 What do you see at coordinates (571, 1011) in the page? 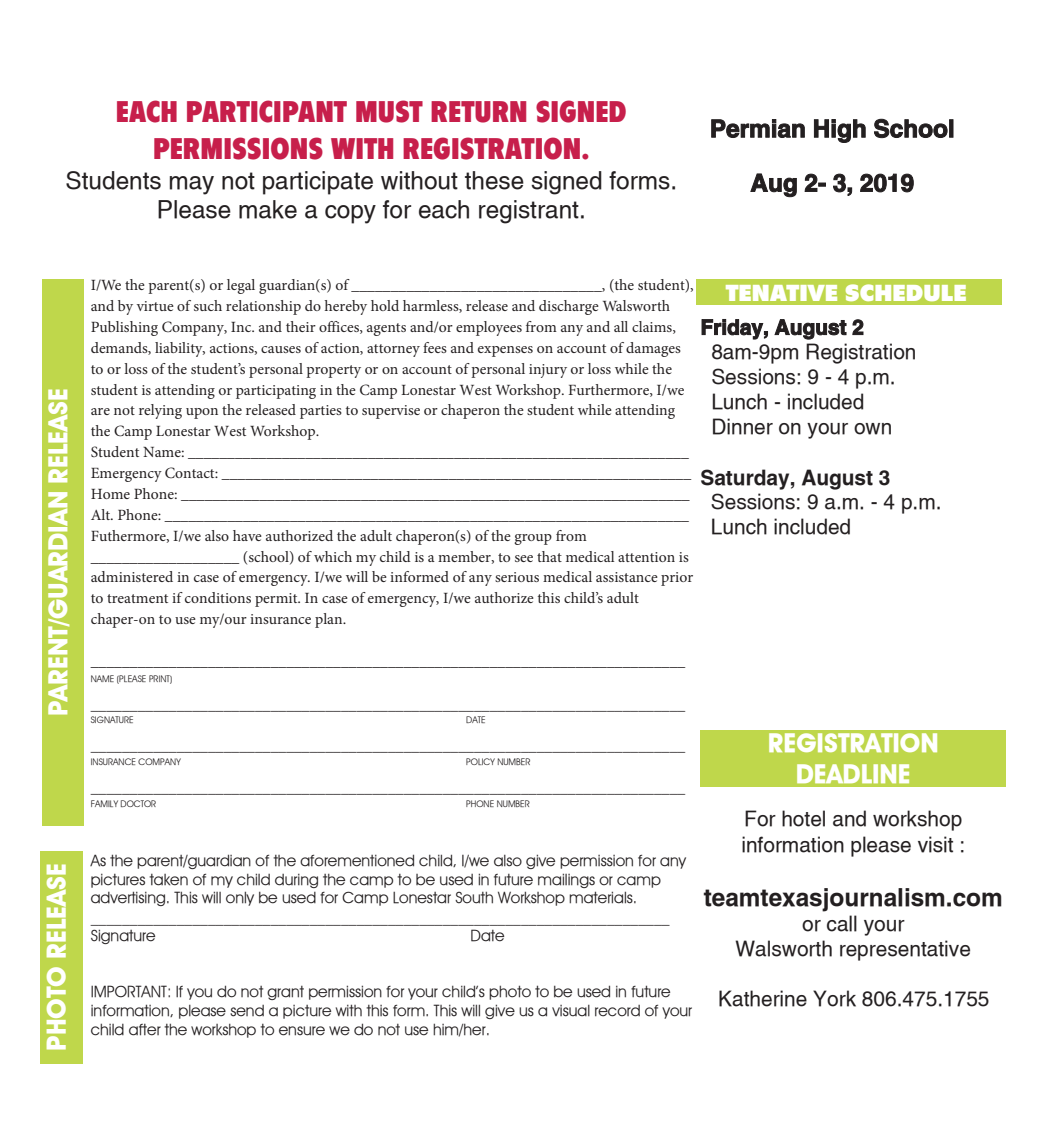
I see `visual` at bounding box center [571, 1011].
